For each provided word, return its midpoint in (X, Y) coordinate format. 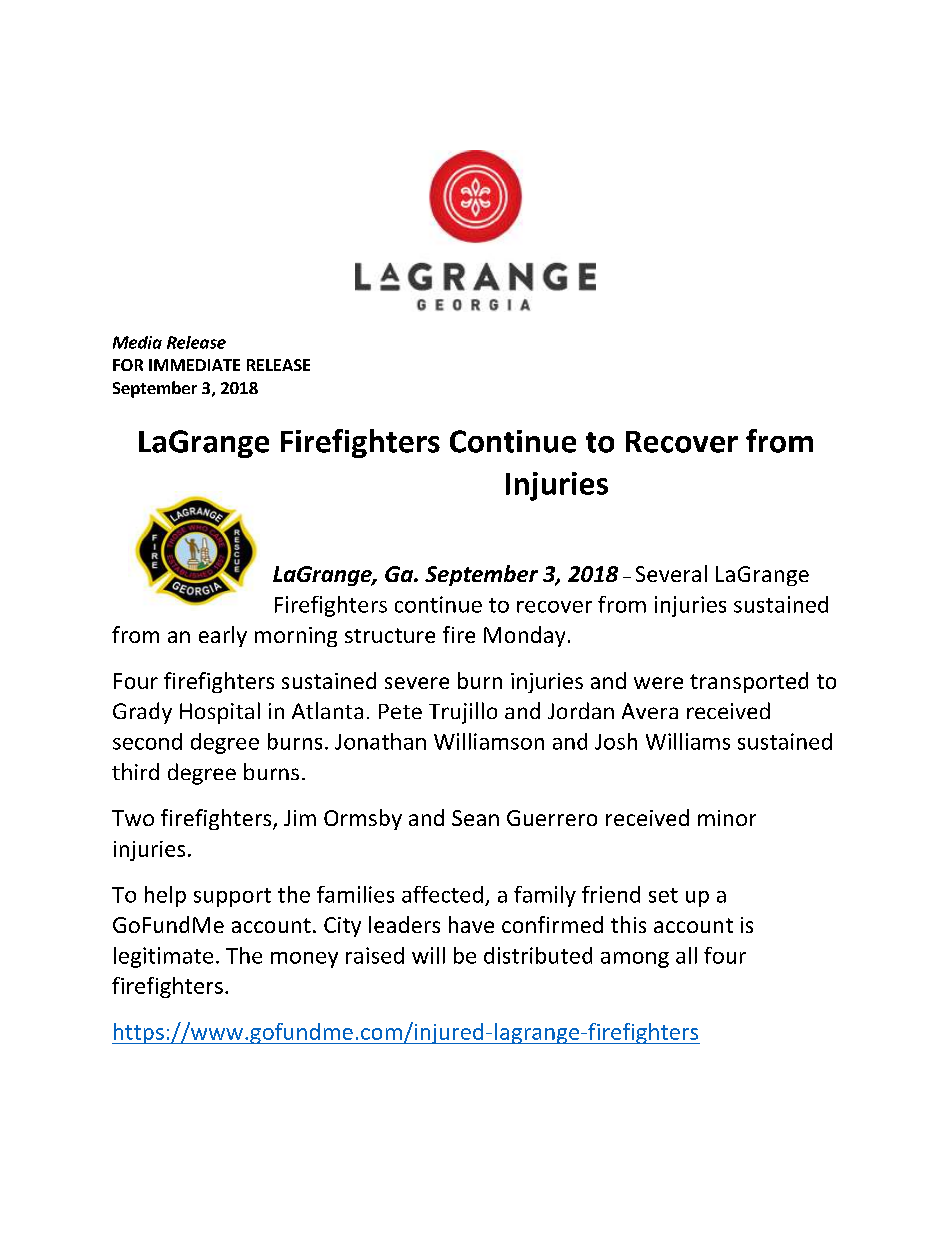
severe (417, 683)
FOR (128, 365)
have (471, 924)
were (658, 683)
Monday (524, 636)
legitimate (163, 957)
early (223, 636)
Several (671, 573)
